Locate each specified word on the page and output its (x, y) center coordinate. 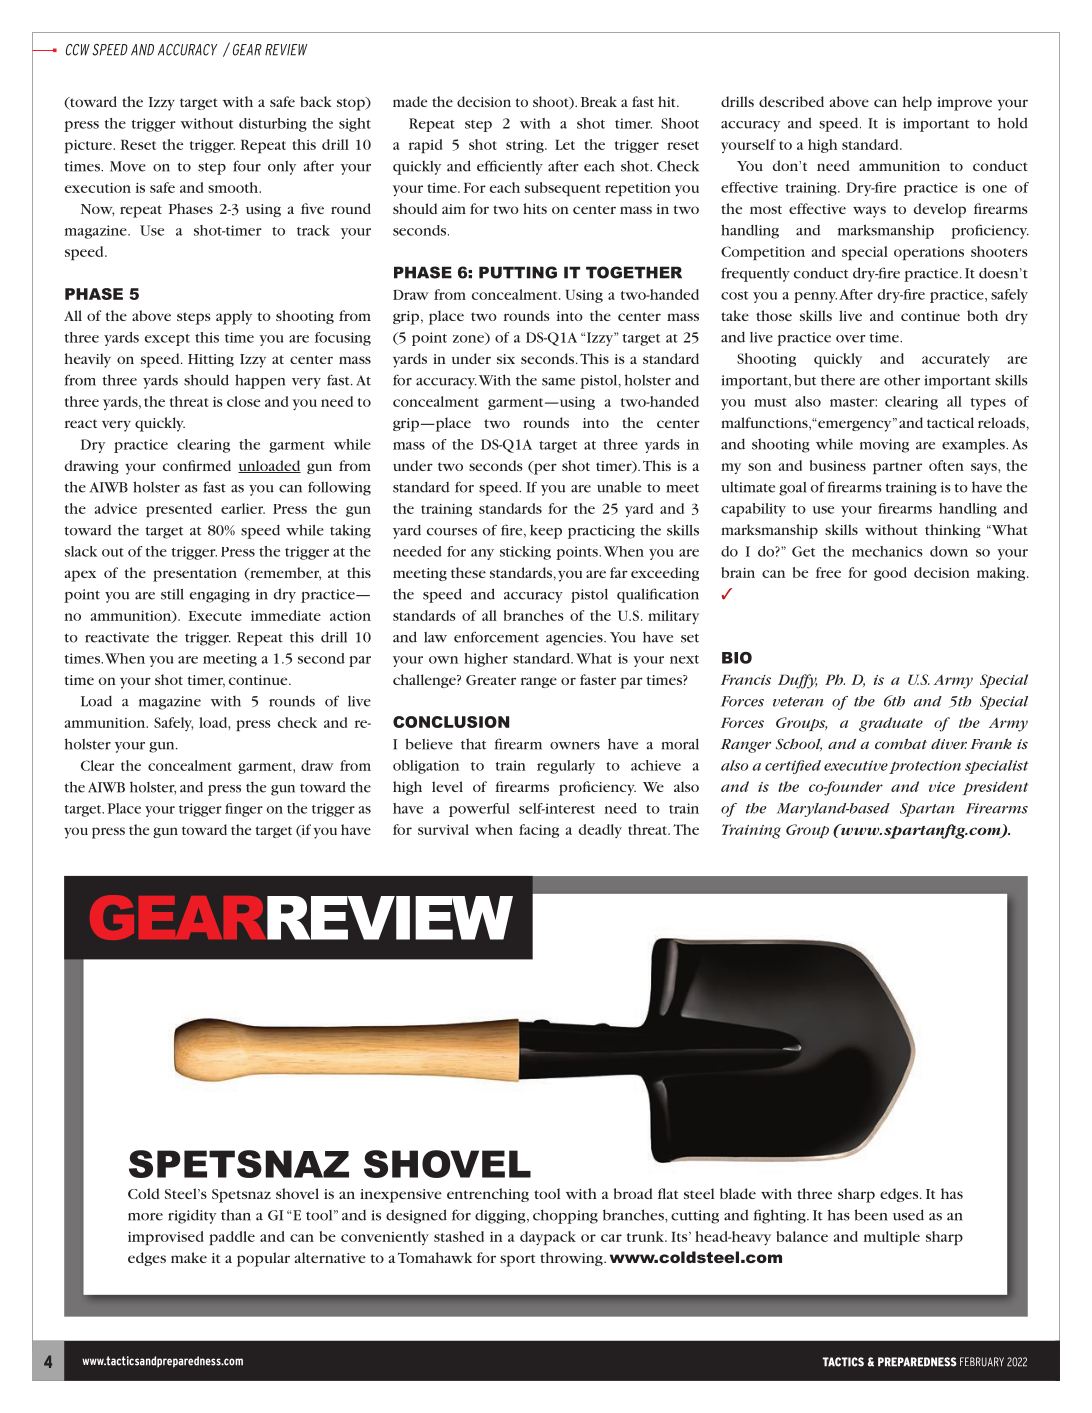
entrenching (488, 1195)
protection (925, 767)
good (890, 574)
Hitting (211, 360)
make (189, 1257)
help (917, 103)
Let (565, 144)
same (558, 382)
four (247, 166)
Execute (215, 616)
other (902, 380)
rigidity (192, 1216)
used (908, 1215)
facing (539, 831)
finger (244, 810)
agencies (575, 639)
